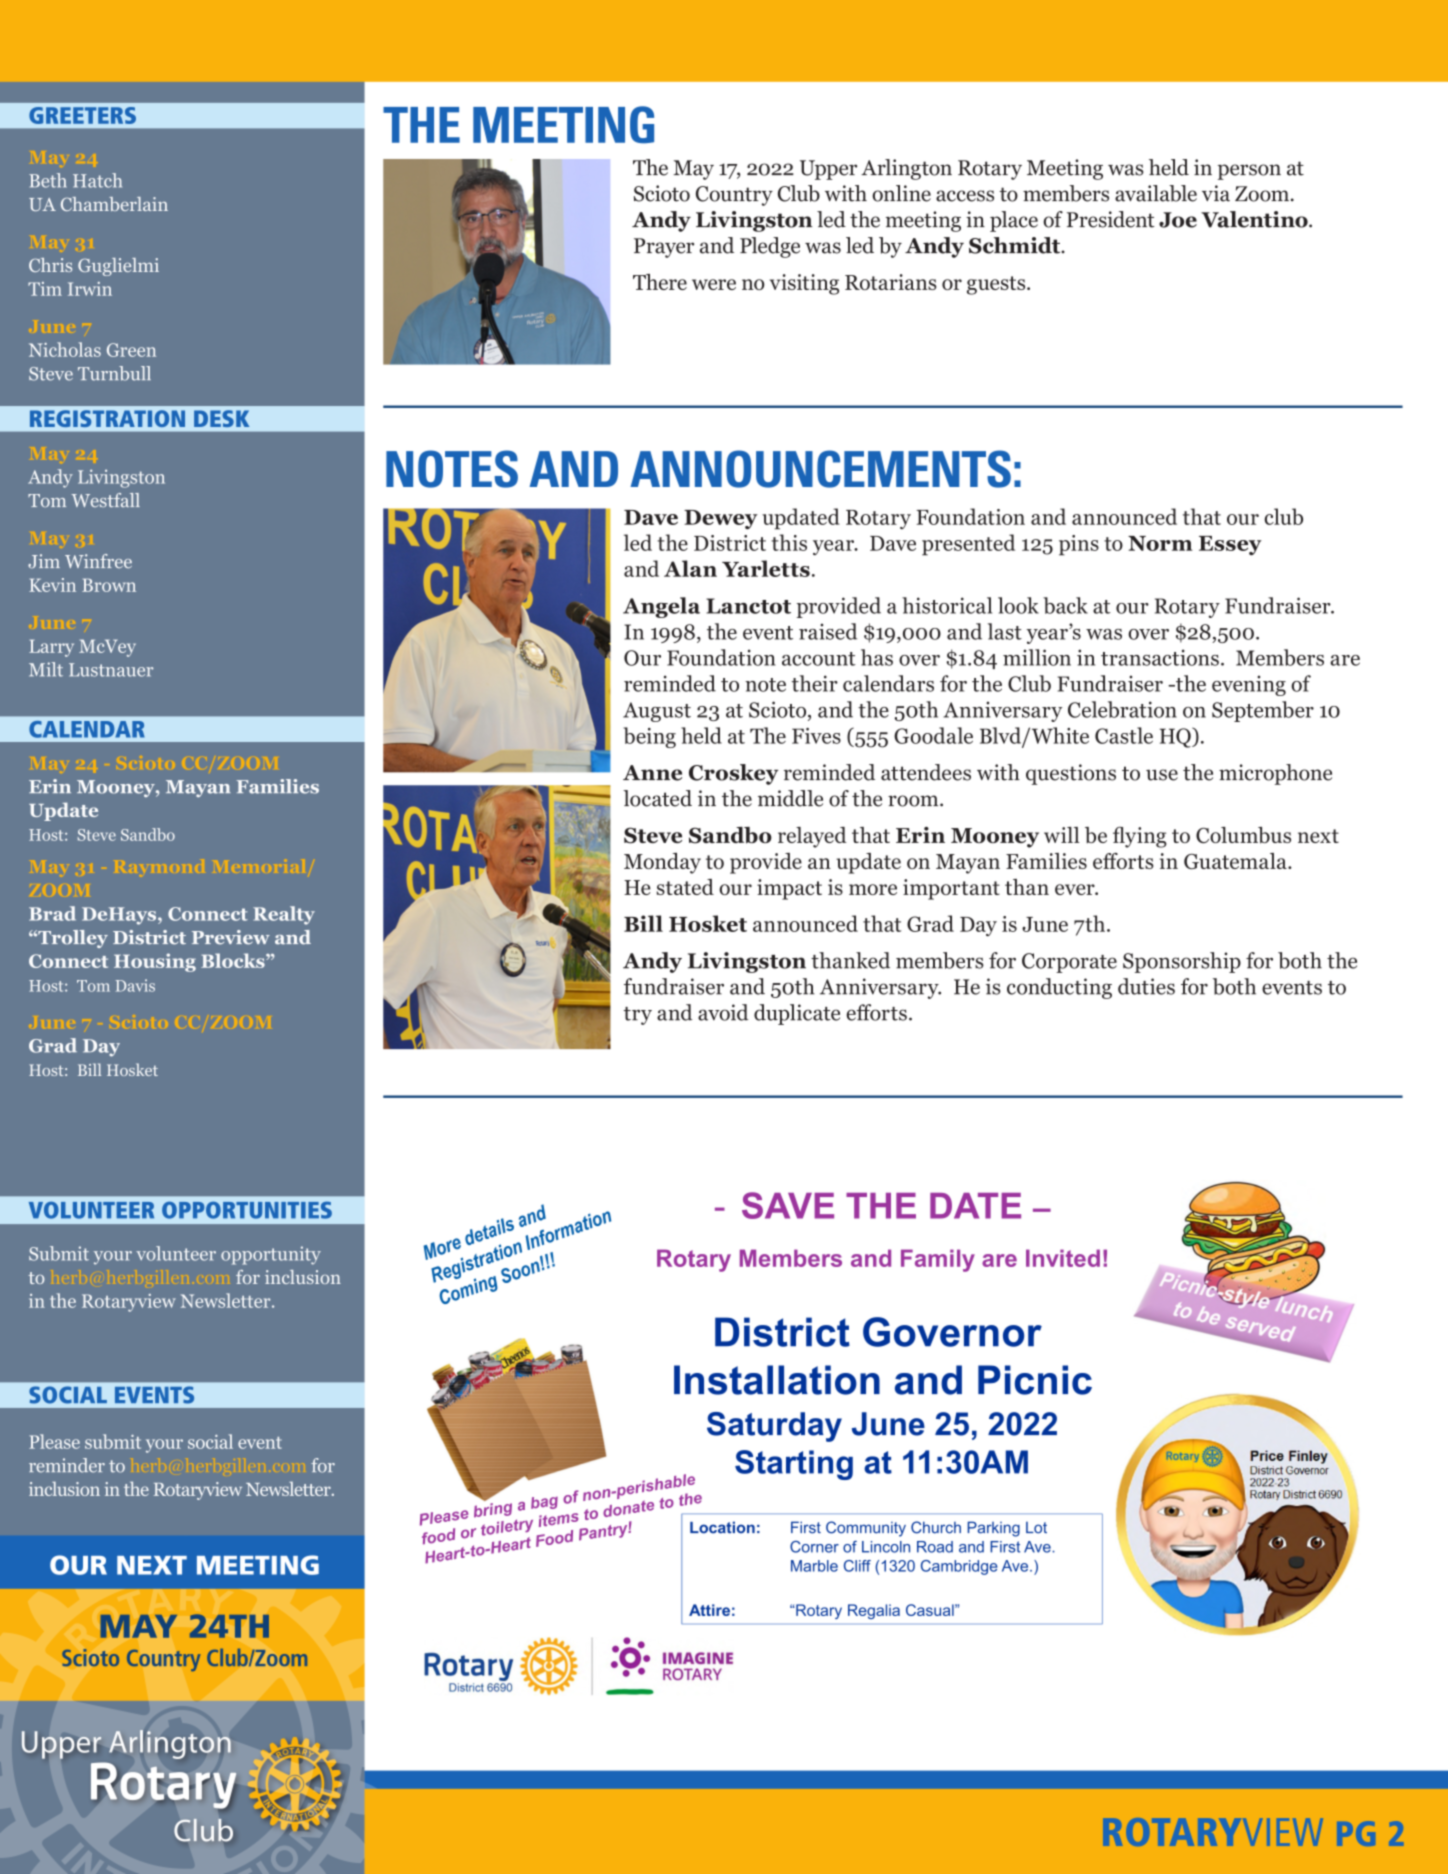 This document has width=1448, height=1874. I want to click on Prayer, so click(664, 248).
